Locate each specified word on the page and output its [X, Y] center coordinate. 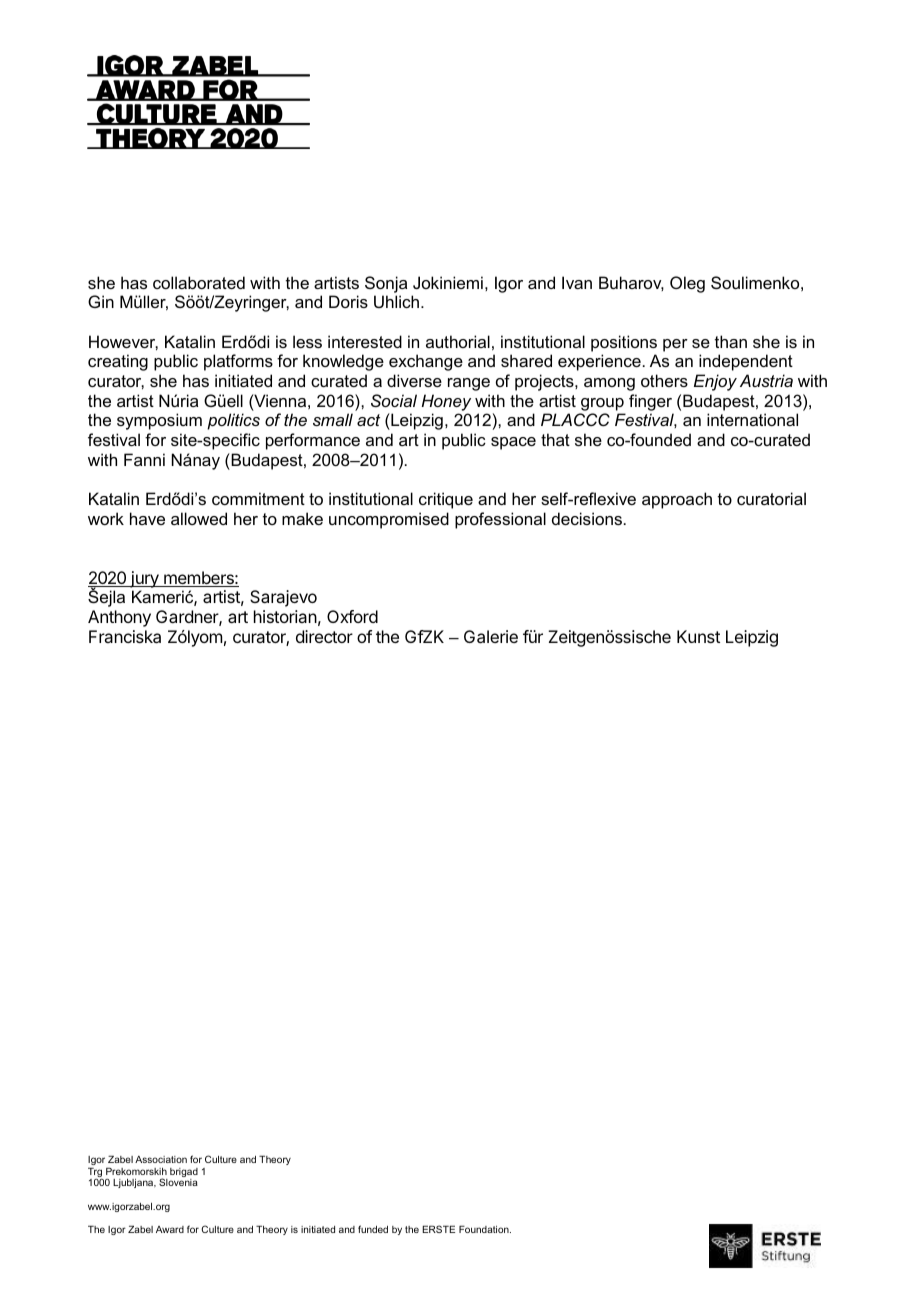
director [324, 636]
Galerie [491, 636]
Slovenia [178, 1182]
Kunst [698, 636]
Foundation [485, 1229]
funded [373, 1229]
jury [144, 579]
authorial [458, 341]
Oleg [687, 284]
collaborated [199, 282]
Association [161, 1159]
